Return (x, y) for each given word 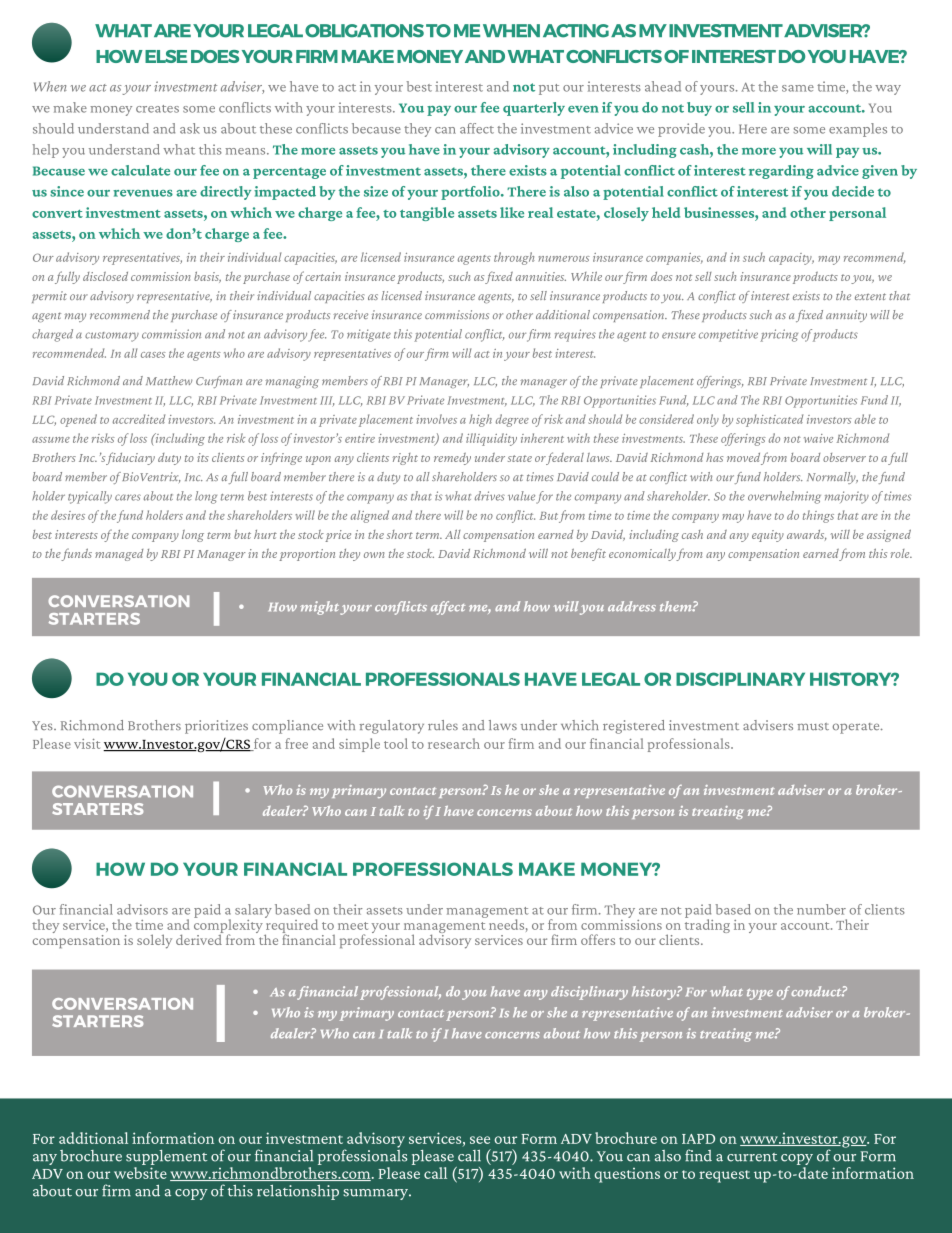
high (480, 420)
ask (190, 128)
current (752, 1157)
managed (119, 555)
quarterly (534, 109)
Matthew (169, 380)
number (821, 909)
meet (353, 926)
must (813, 726)
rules (443, 725)
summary (377, 1194)
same (798, 88)
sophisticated (769, 420)
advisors (142, 909)
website (140, 1173)
